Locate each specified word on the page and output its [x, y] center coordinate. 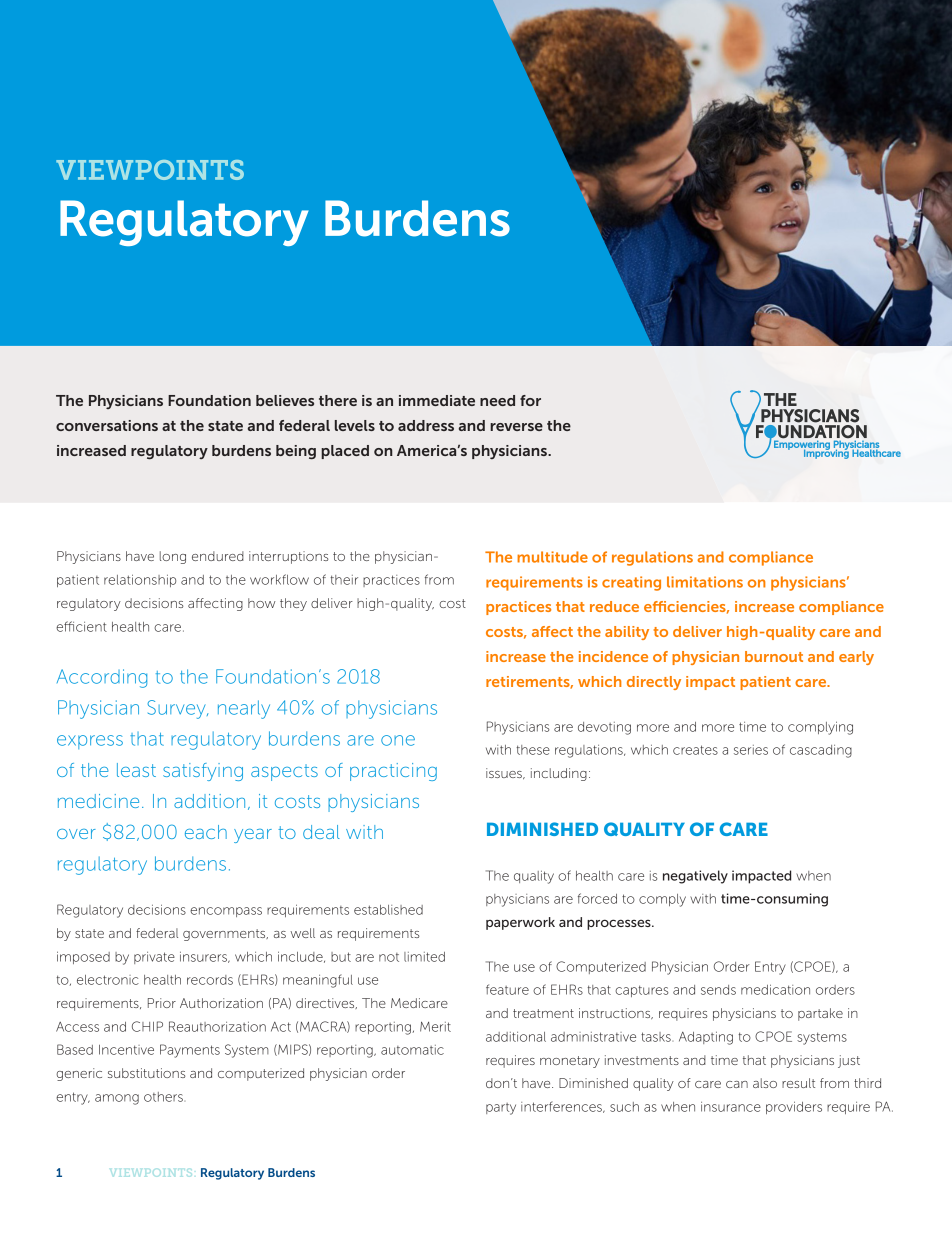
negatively [695, 877]
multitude [552, 557]
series [751, 750]
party [501, 1109]
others [164, 1097]
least [136, 770]
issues [505, 773]
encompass [226, 912]
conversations [107, 425]
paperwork [520, 923]
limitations [705, 582]
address [426, 425]
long [173, 557]
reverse [516, 427]
